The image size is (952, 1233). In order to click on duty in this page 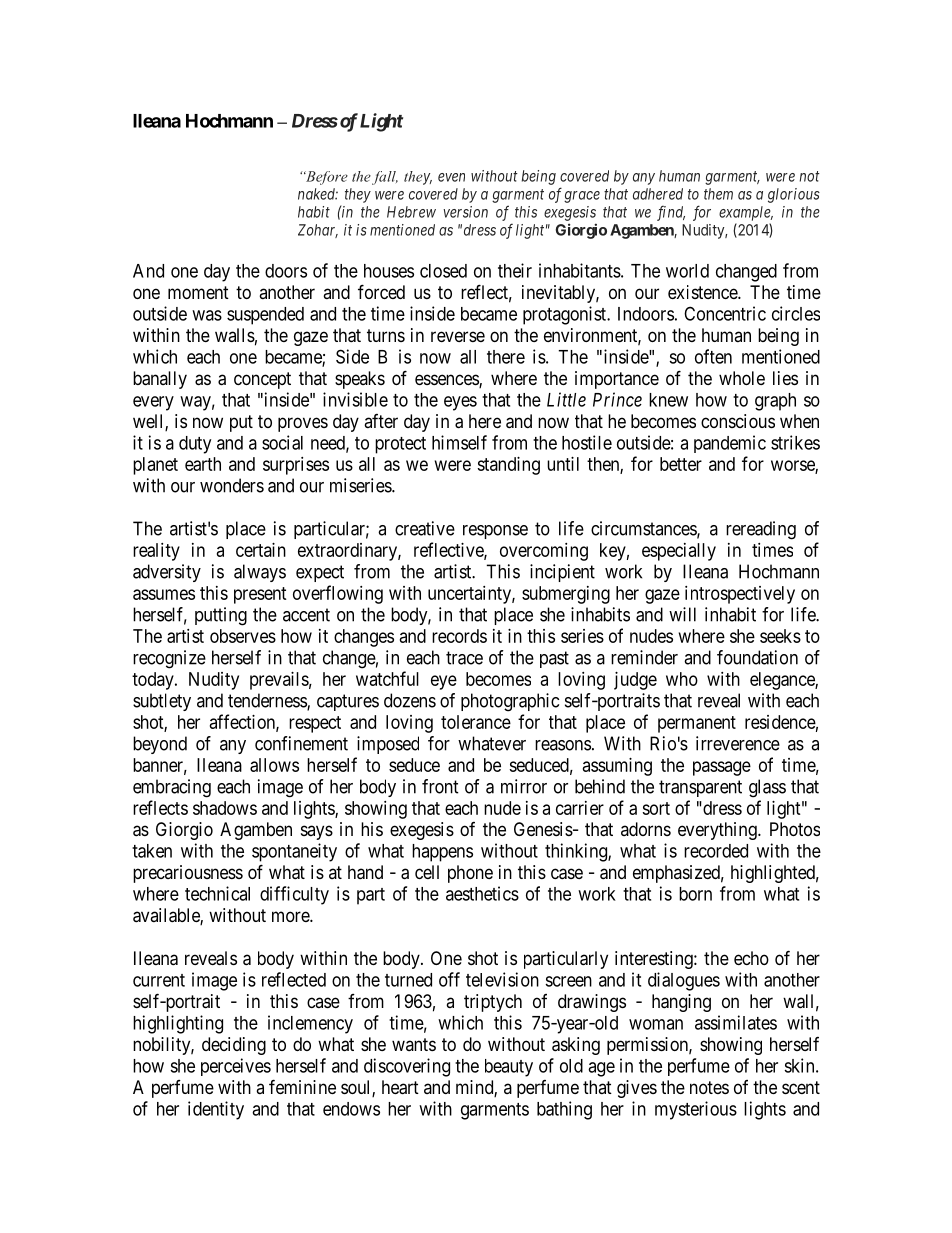, I will do `click(195, 445)`.
